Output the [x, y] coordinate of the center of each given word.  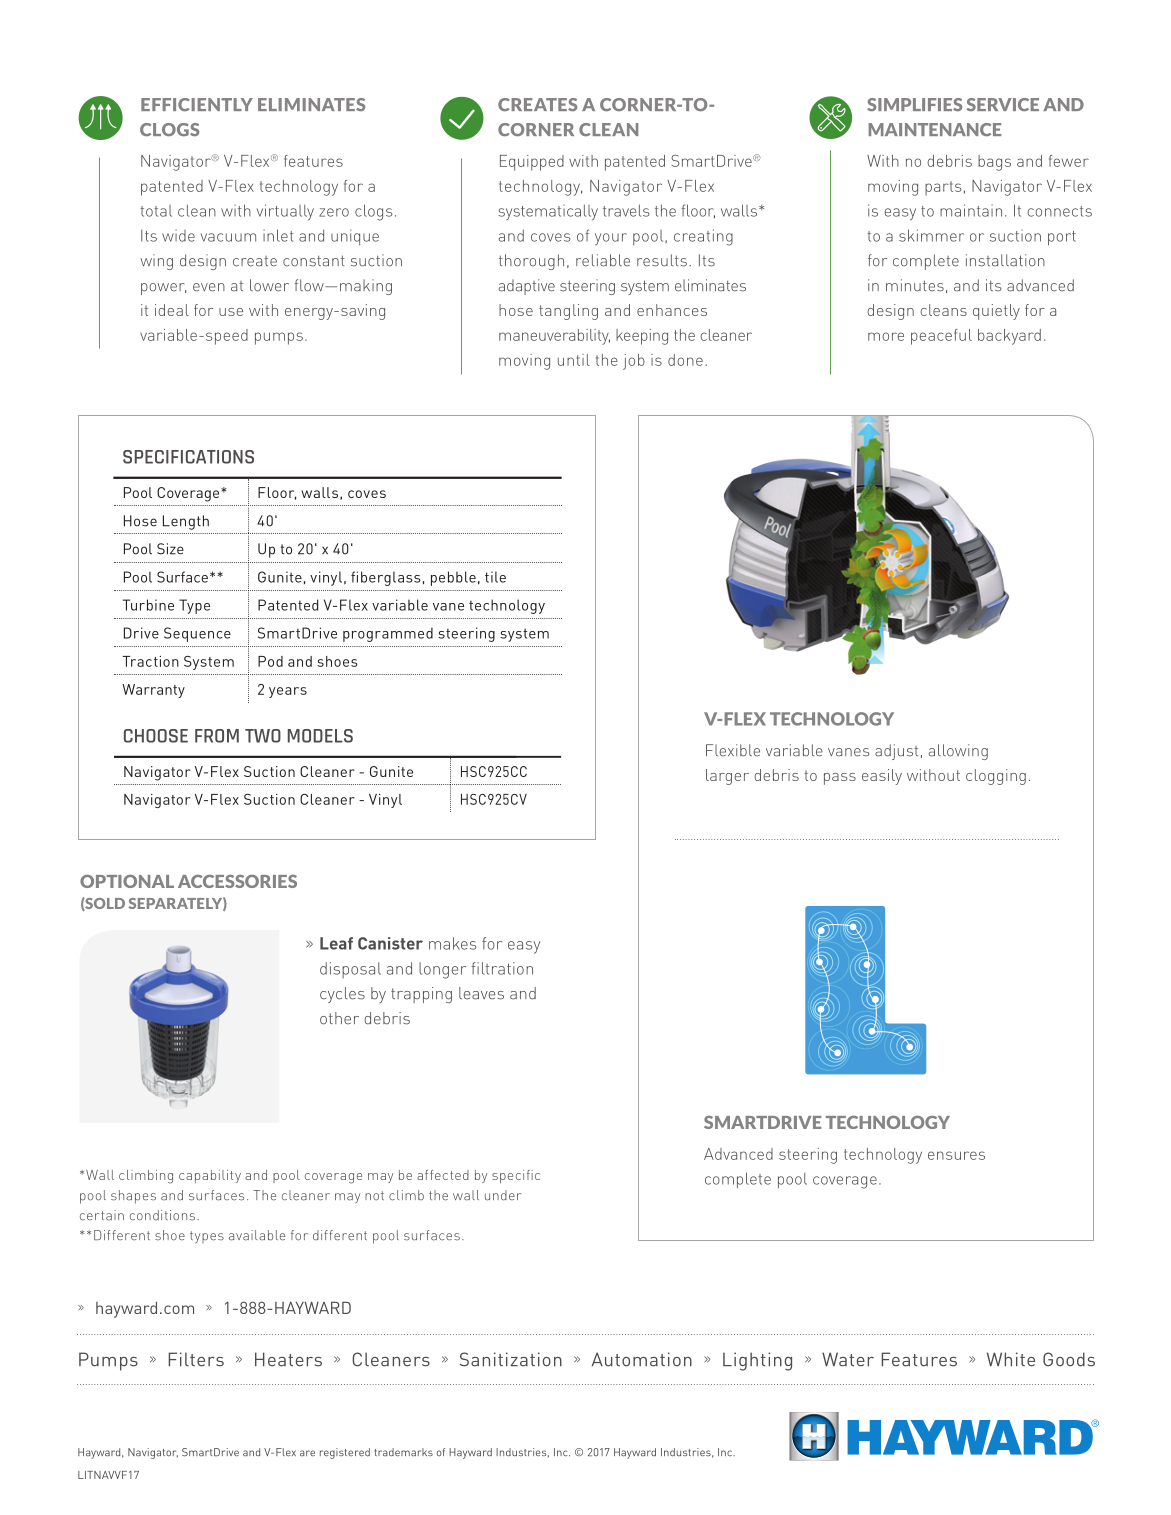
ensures [956, 1155]
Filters [196, 1359]
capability [210, 1176]
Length [186, 522]
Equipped [532, 163]
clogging [996, 777]
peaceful [941, 337]
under [503, 1195]
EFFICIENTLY [197, 104]
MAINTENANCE [934, 129]
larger [727, 777]
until [574, 360]
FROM [217, 736]
